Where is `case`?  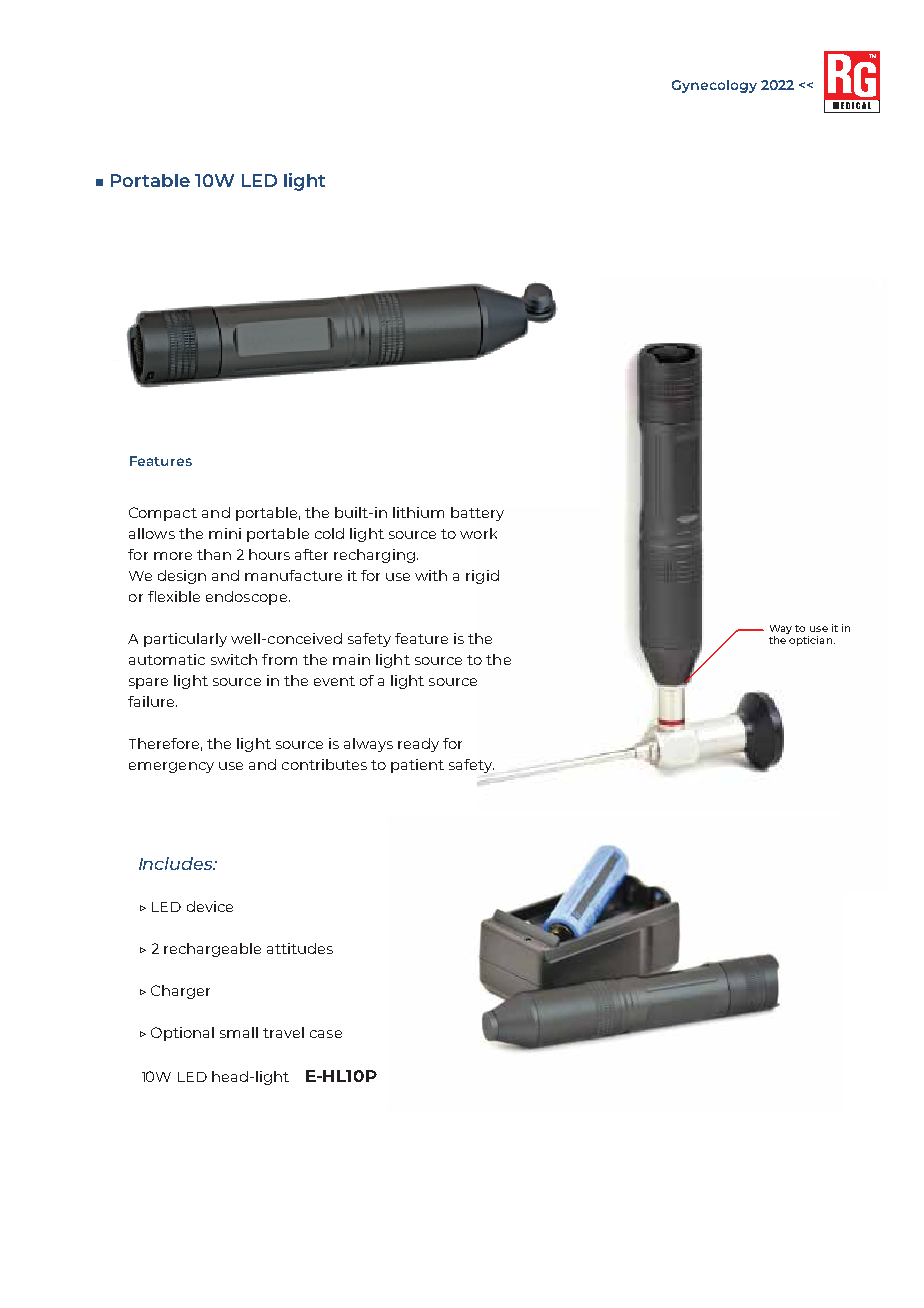 case is located at coordinates (326, 1034).
